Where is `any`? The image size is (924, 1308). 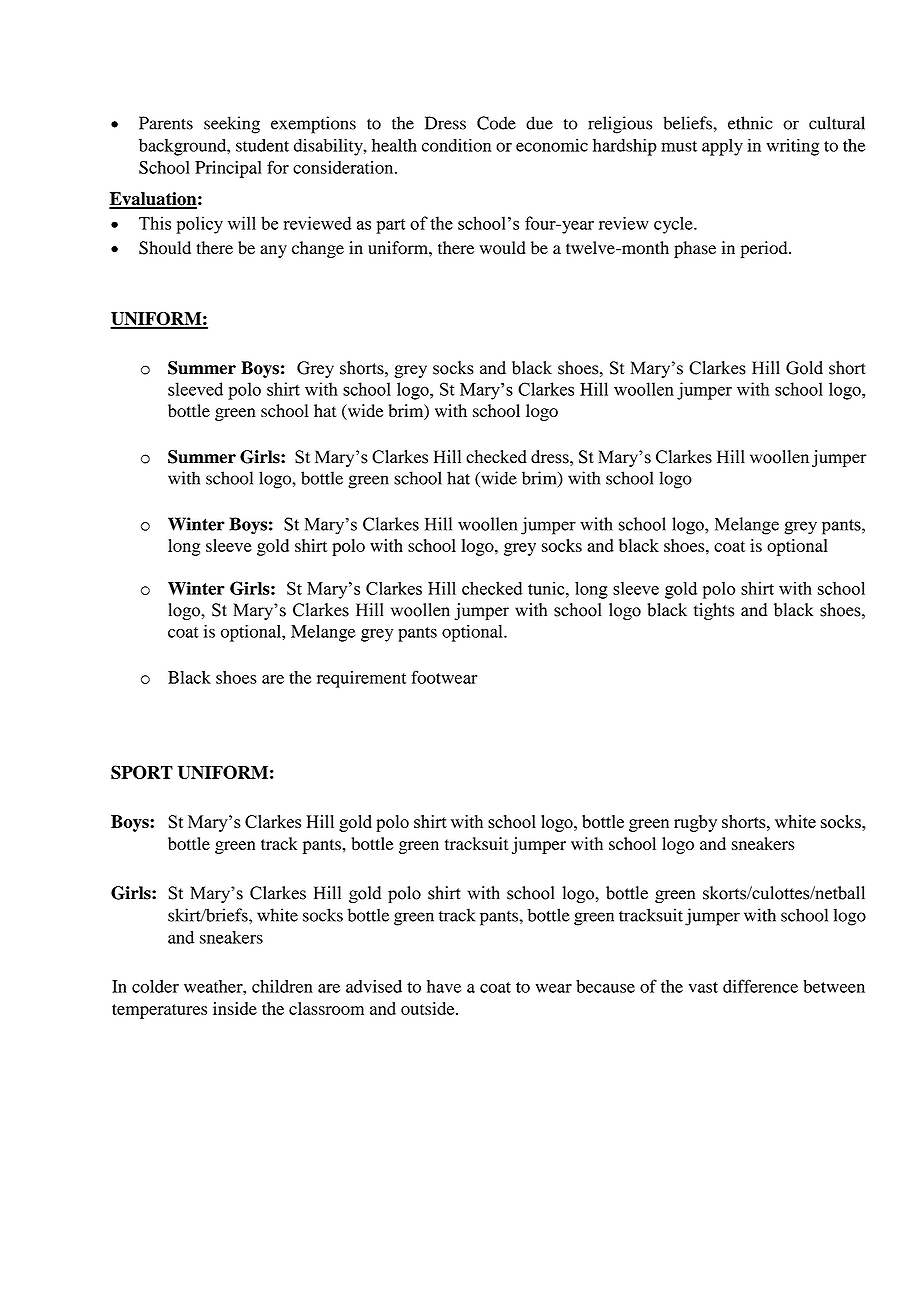 any is located at coordinates (273, 251).
